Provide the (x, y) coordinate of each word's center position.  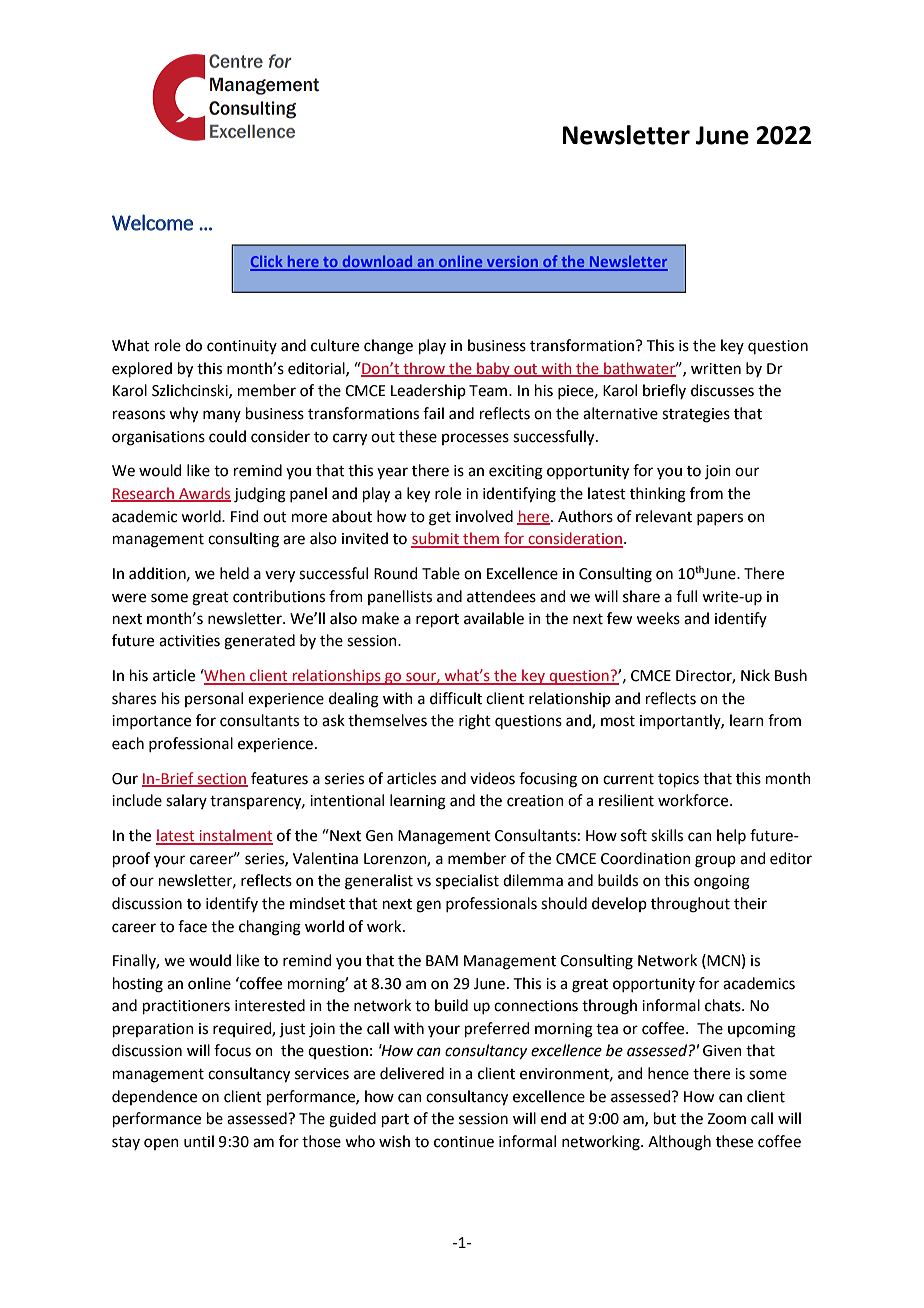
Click (267, 263)
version (513, 263)
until (199, 1141)
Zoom (726, 1119)
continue (464, 1142)
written (716, 369)
